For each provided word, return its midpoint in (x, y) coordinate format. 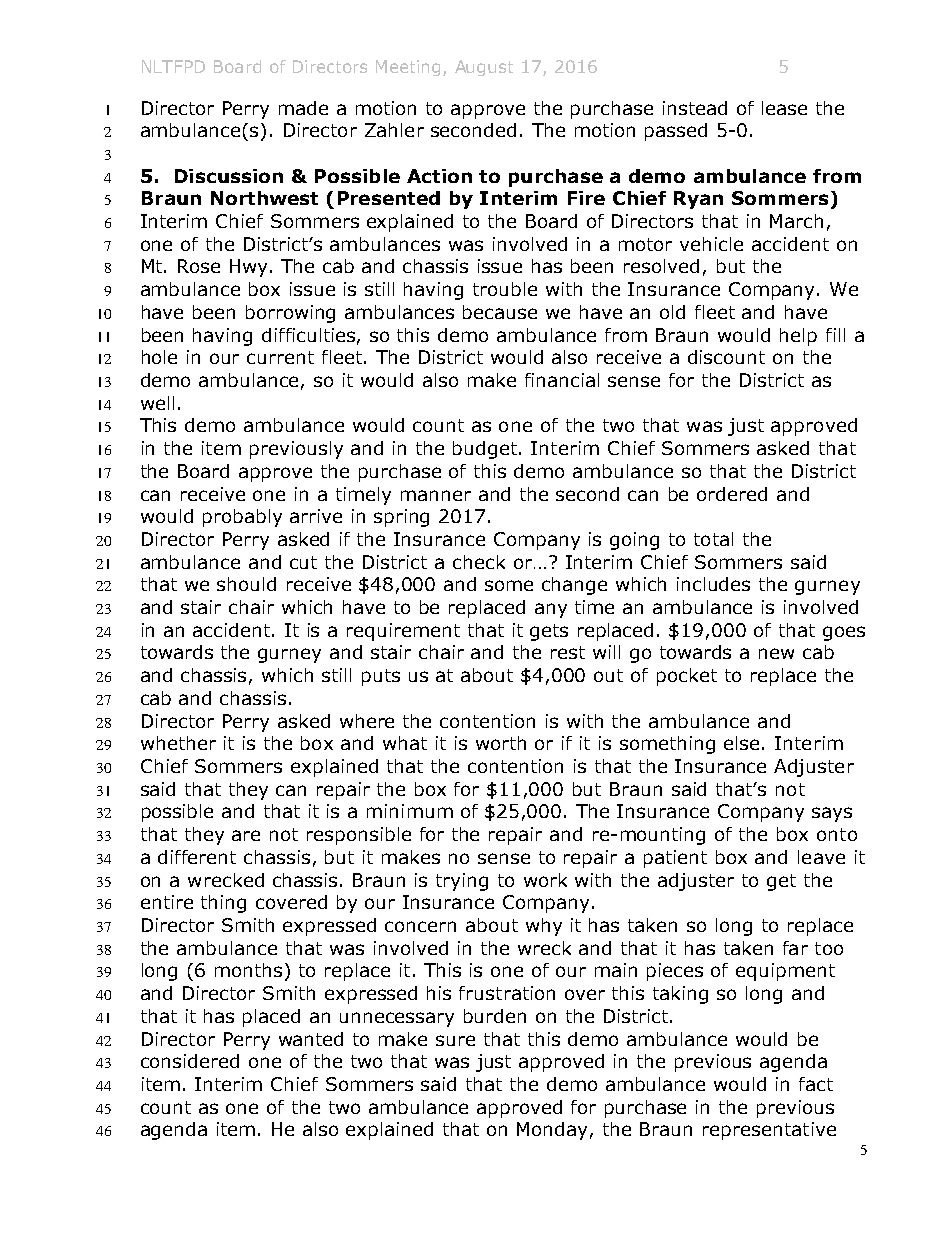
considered (190, 1061)
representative (769, 1131)
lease (784, 108)
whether (178, 743)
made (303, 108)
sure (455, 1040)
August (484, 68)
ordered (732, 494)
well (157, 403)
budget (486, 450)
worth (501, 743)
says (832, 814)
